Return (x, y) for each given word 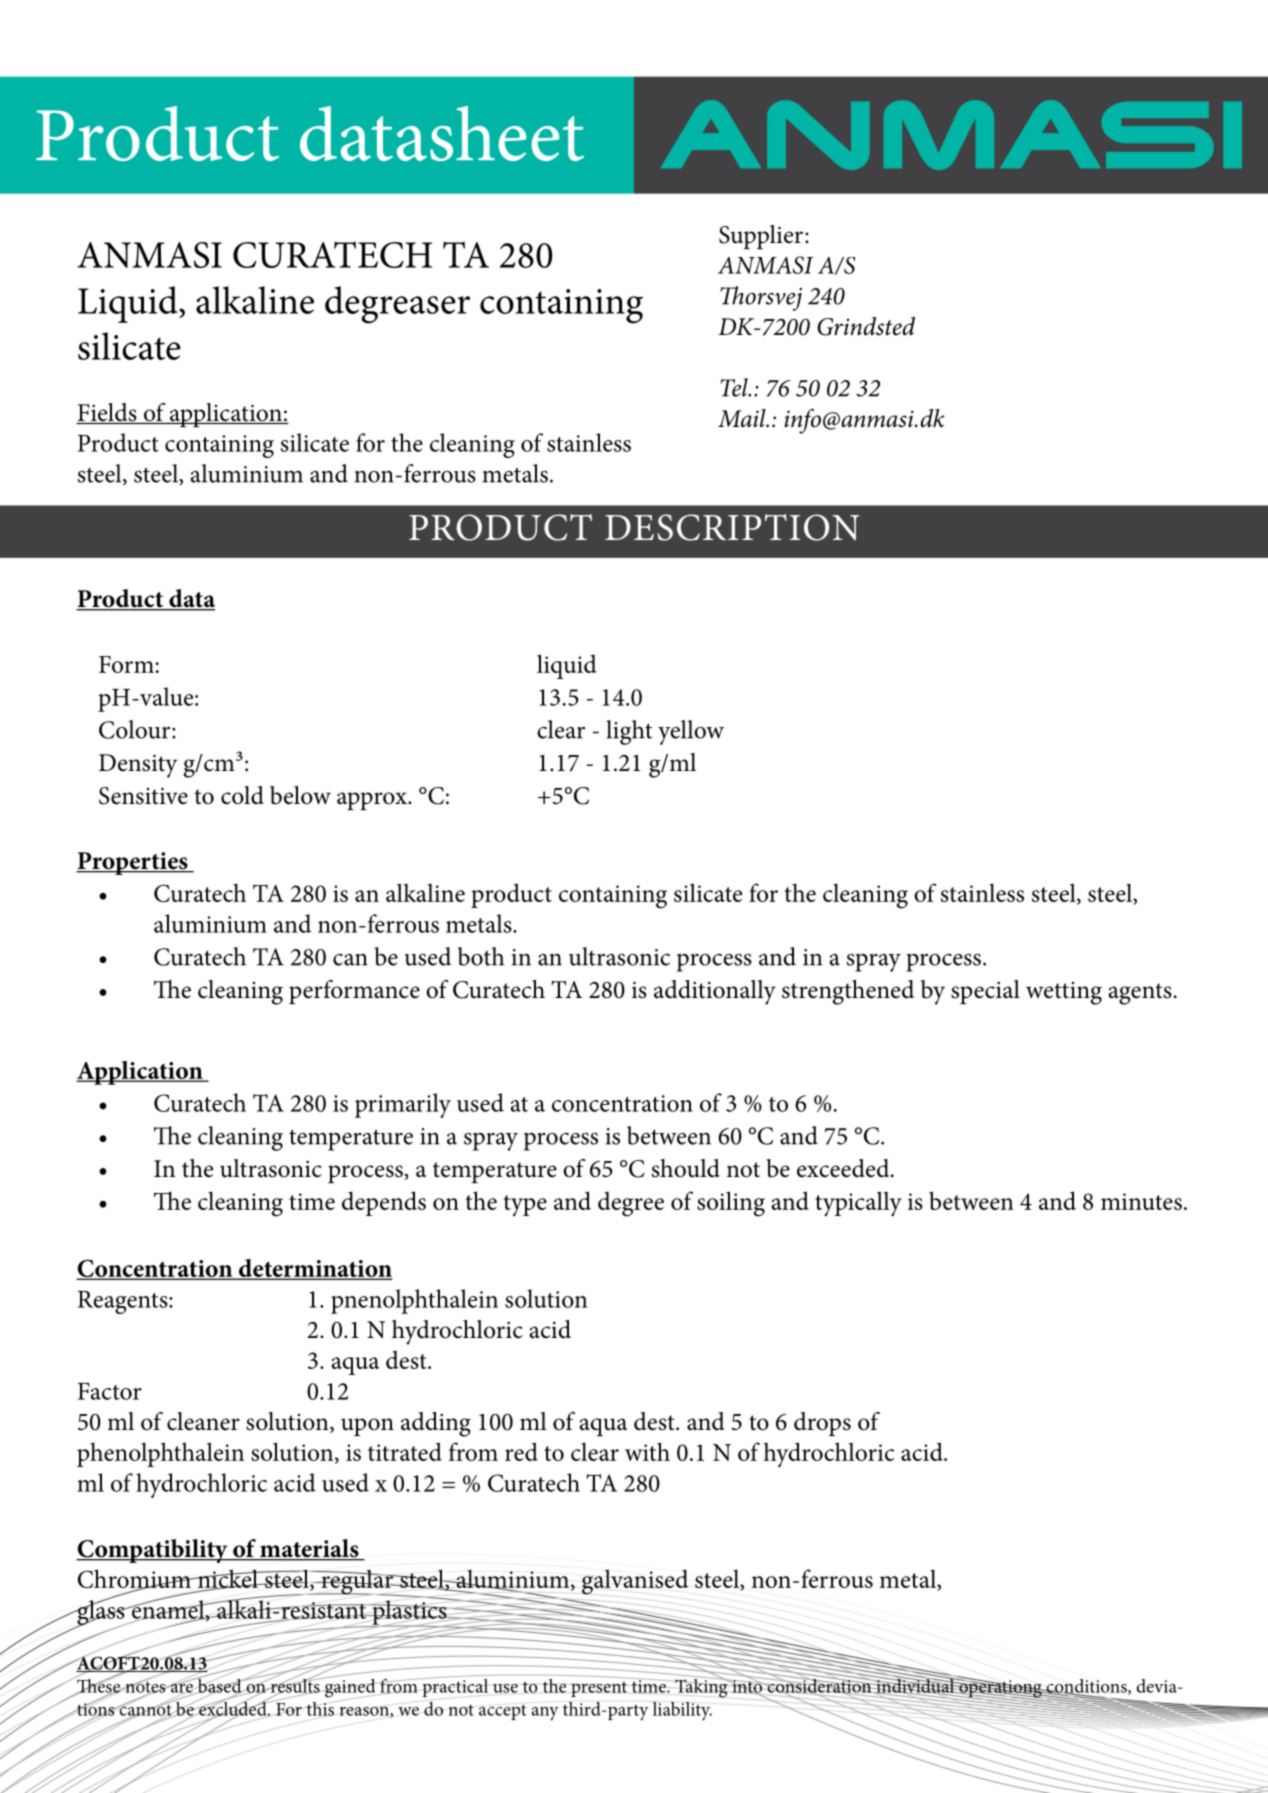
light (629, 732)
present (599, 1689)
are (181, 1688)
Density (138, 766)
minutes (1141, 1201)
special (985, 992)
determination (314, 1269)
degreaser (397, 305)
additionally (715, 992)
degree (631, 1204)
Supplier (762, 237)
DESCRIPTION (732, 527)
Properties (133, 863)
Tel (735, 387)
